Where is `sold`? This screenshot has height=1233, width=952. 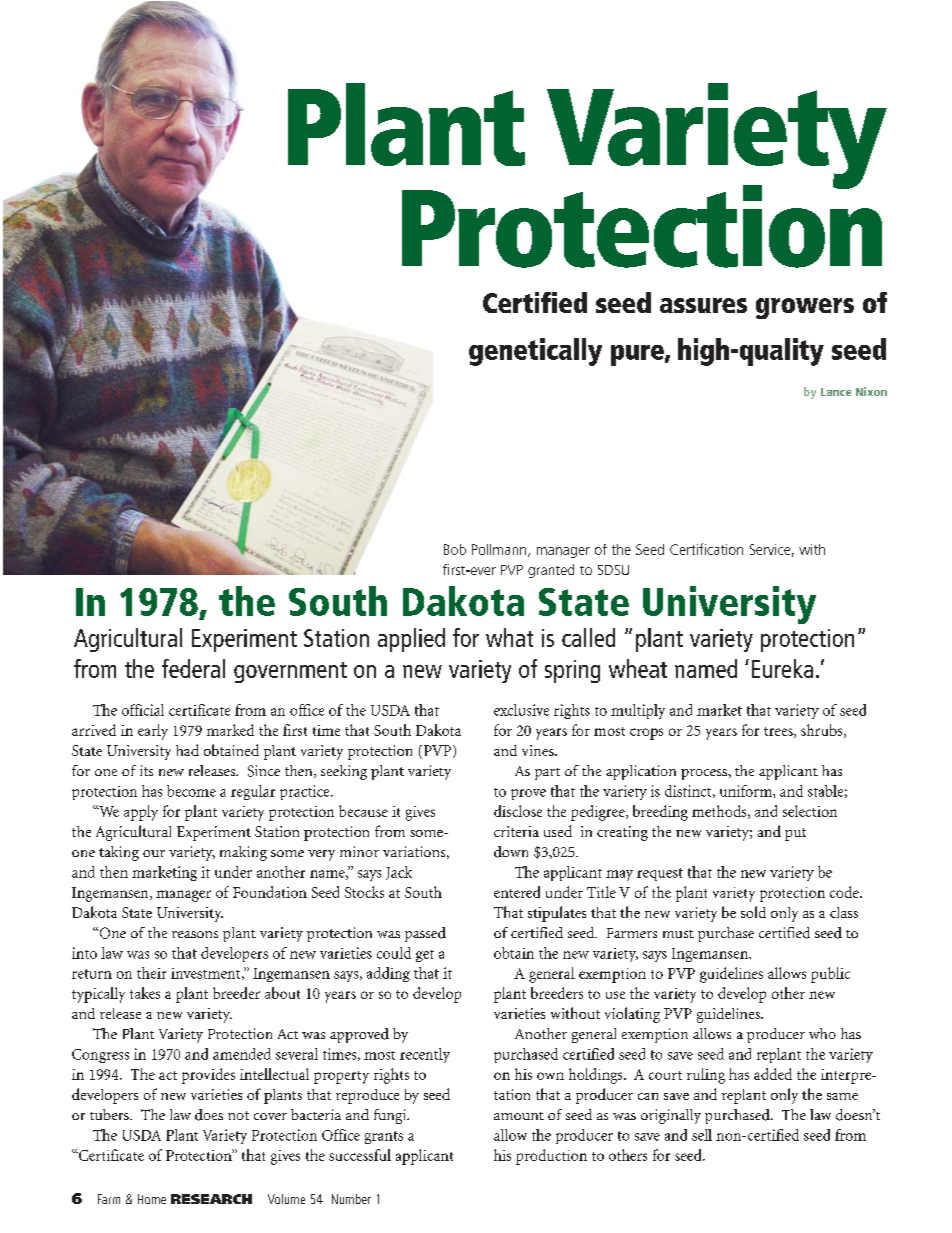
sold is located at coordinates (753, 912).
